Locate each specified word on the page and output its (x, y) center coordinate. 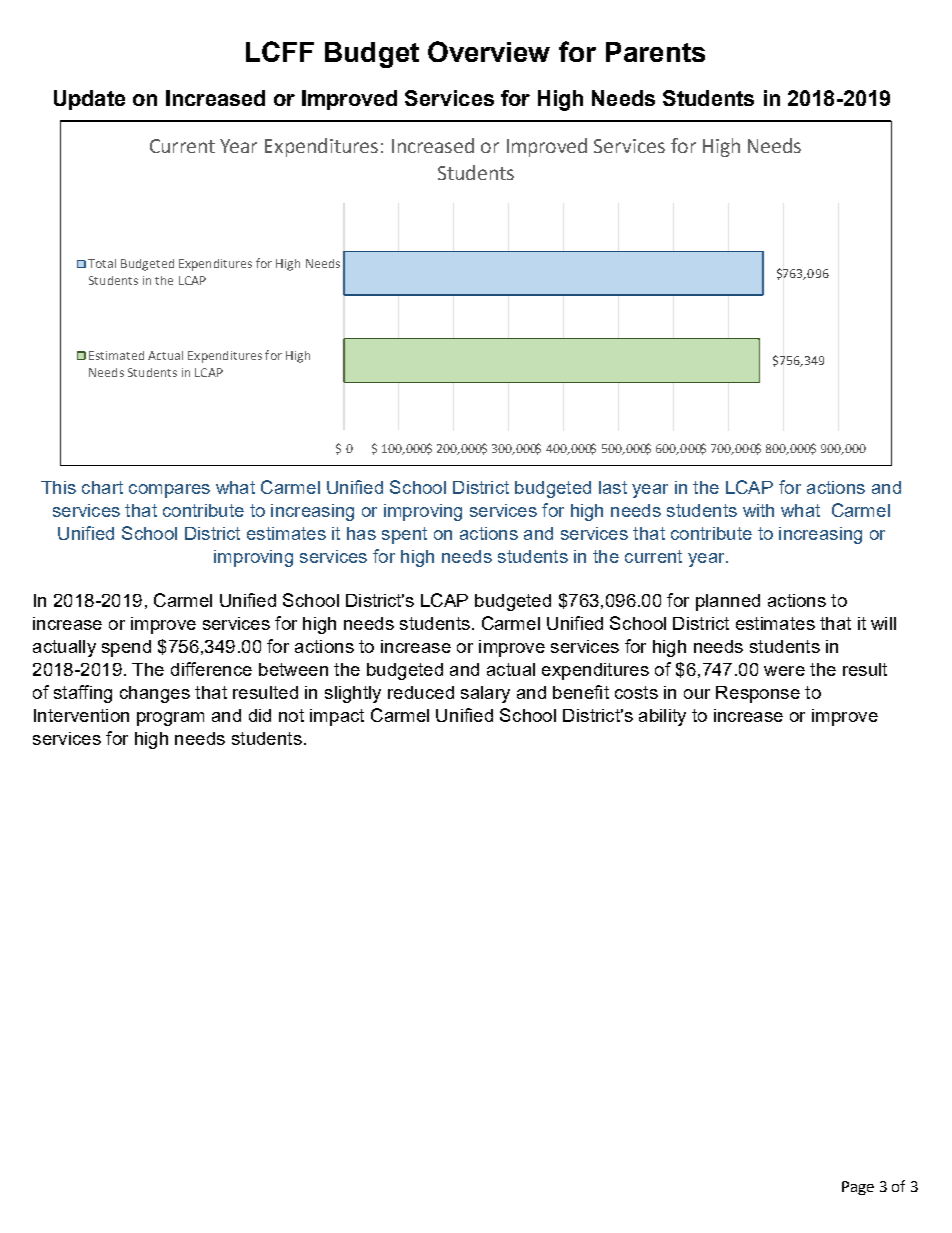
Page (858, 1188)
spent (404, 535)
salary (485, 694)
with (758, 510)
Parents (655, 52)
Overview (489, 51)
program (170, 719)
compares (169, 491)
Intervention (81, 715)
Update (89, 100)
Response (758, 694)
